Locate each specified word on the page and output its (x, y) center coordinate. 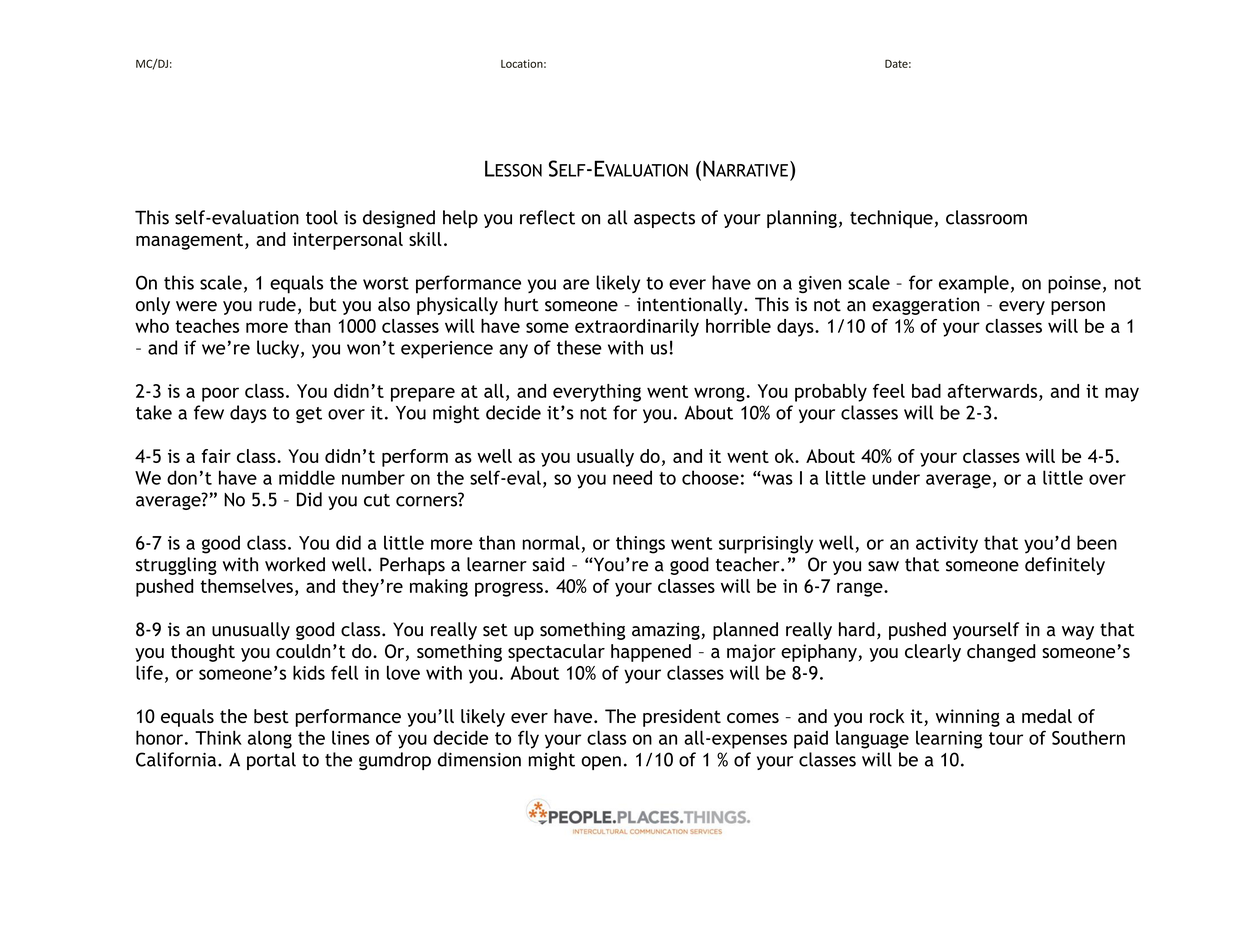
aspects (664, 220)
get (309, 415)
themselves (246, 586)
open (601, 763)
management (191, 241)
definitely (1065, 566)
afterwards (994, 391)
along (270, 739)
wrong (720, 394)
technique (891, 219)
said (548, 564)
